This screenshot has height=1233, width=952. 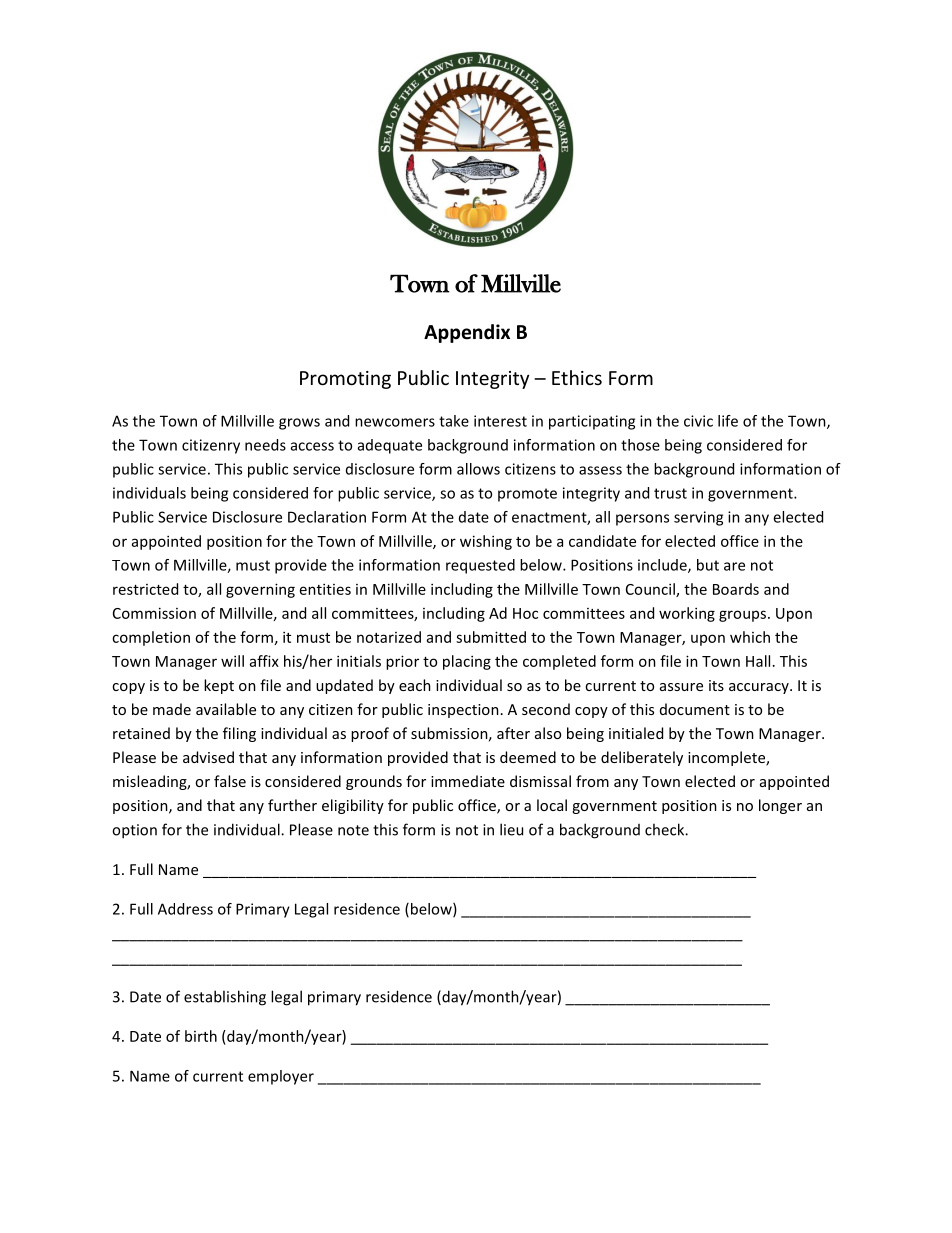 What do you see at coordinates (260, 590) in the screenshot?
I see `governing` at bounding box center [260, 590].
